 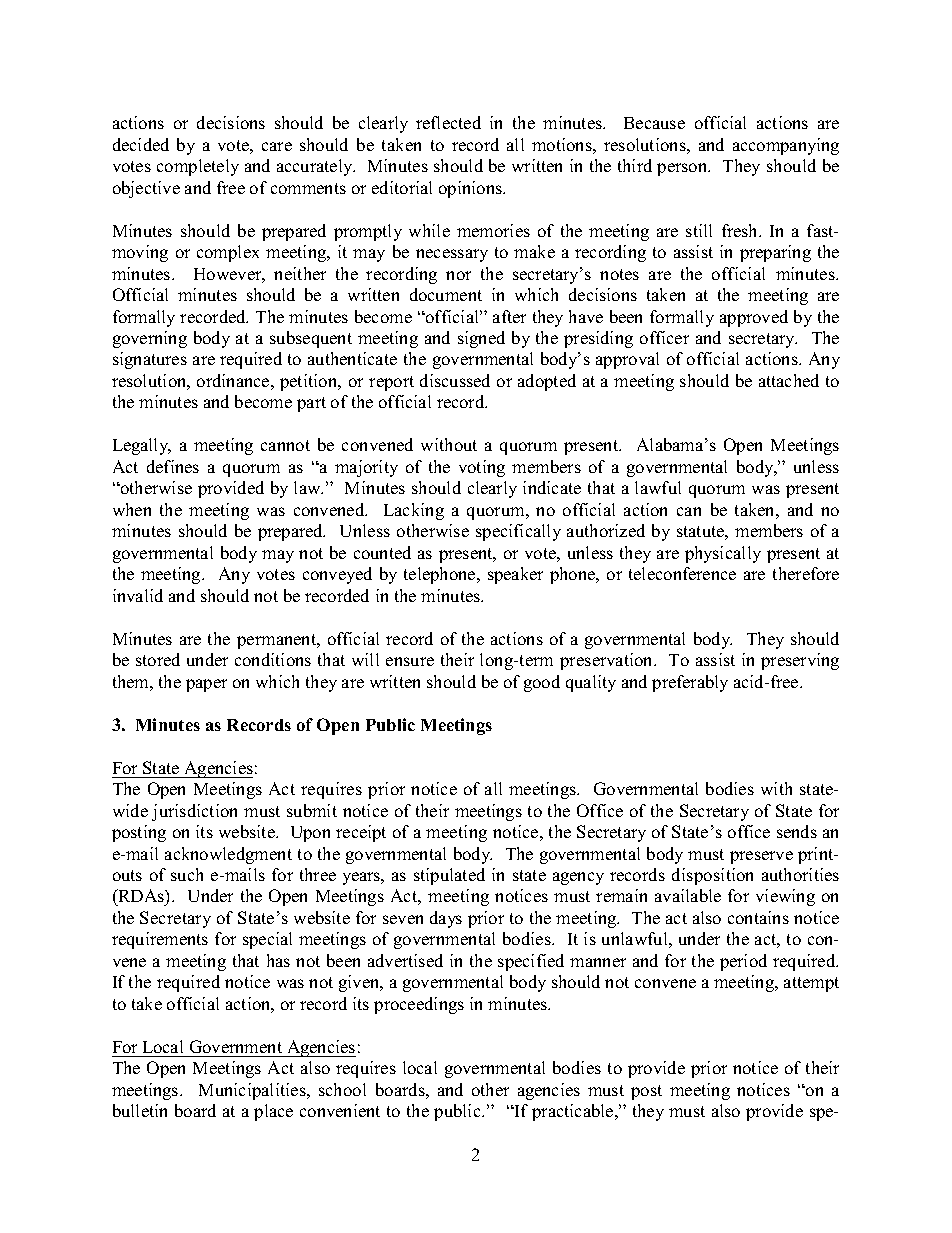 What do you see at coordinates (361, 833) in the screenshot?
I see `receipt` at bounding box center [361, 833].
